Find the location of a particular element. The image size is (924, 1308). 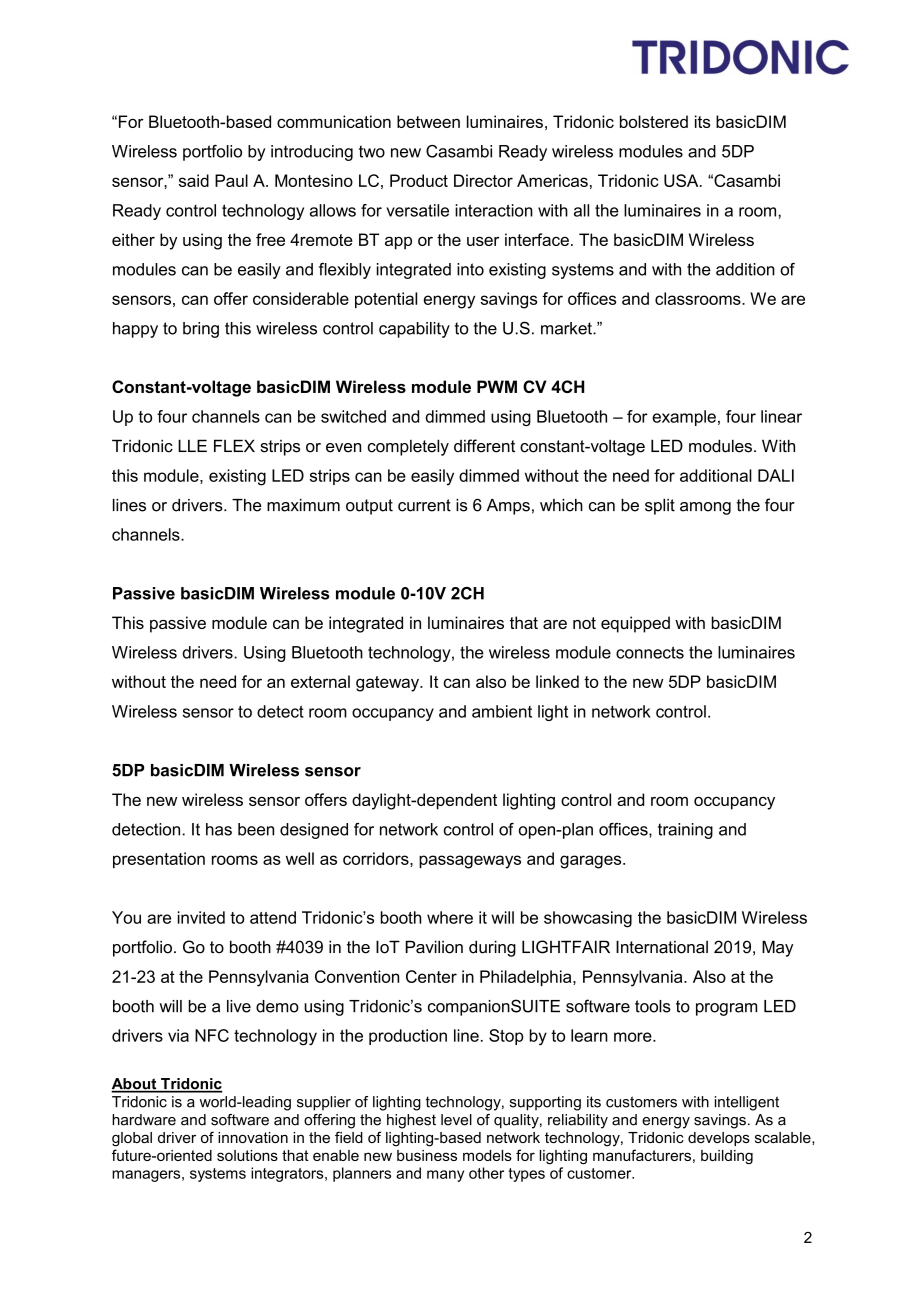

current is located at coordinates (424, 505).
